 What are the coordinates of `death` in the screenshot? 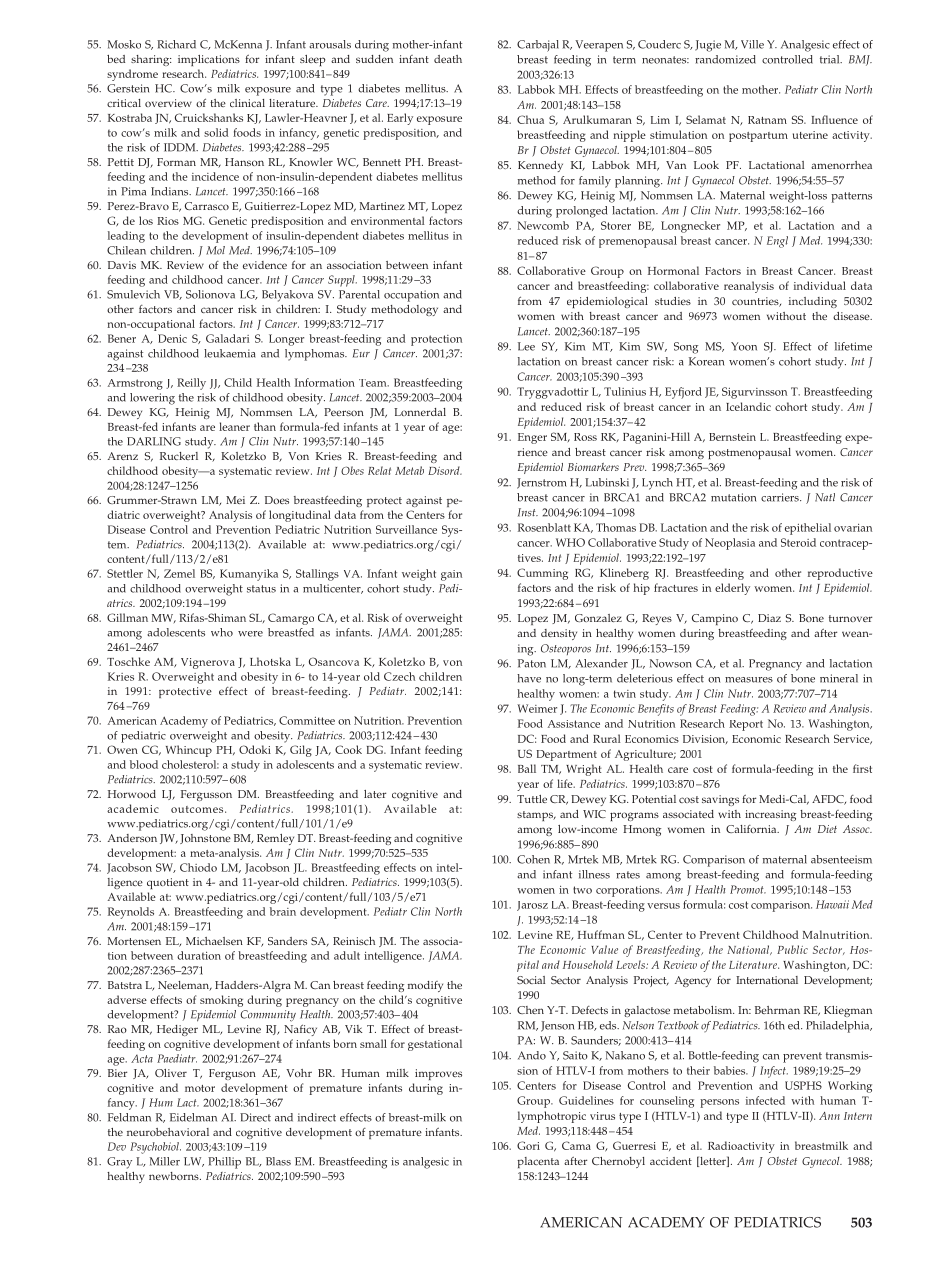 It's located at (448, 59).
